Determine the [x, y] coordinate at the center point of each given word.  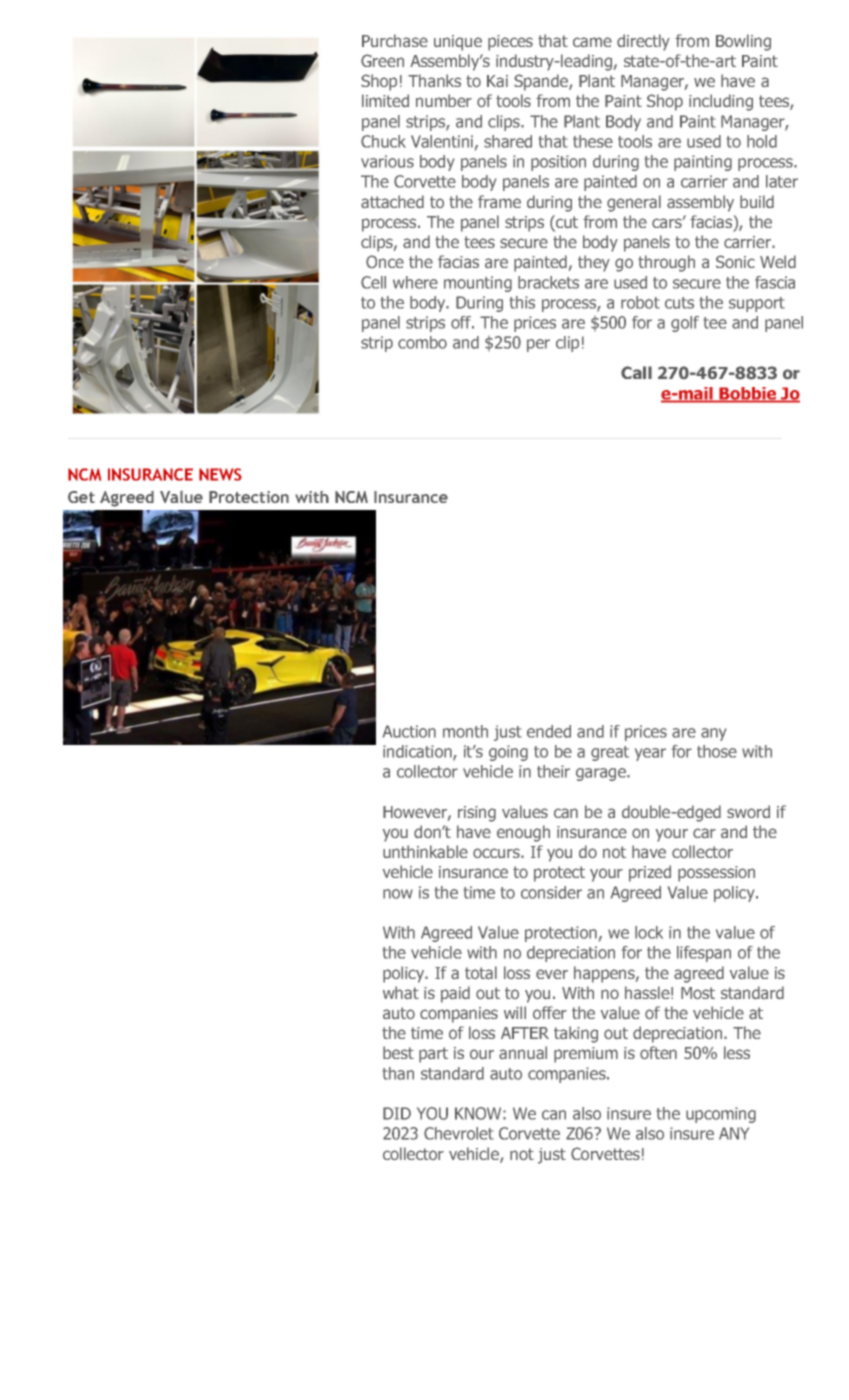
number [444, 100]
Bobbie [748, 394]
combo [422, 342]
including [721, 102]
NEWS [220, 474]
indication [418, 752]
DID [397, 1113]
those [717, 751]
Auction [409, 731]
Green [382, 60]
